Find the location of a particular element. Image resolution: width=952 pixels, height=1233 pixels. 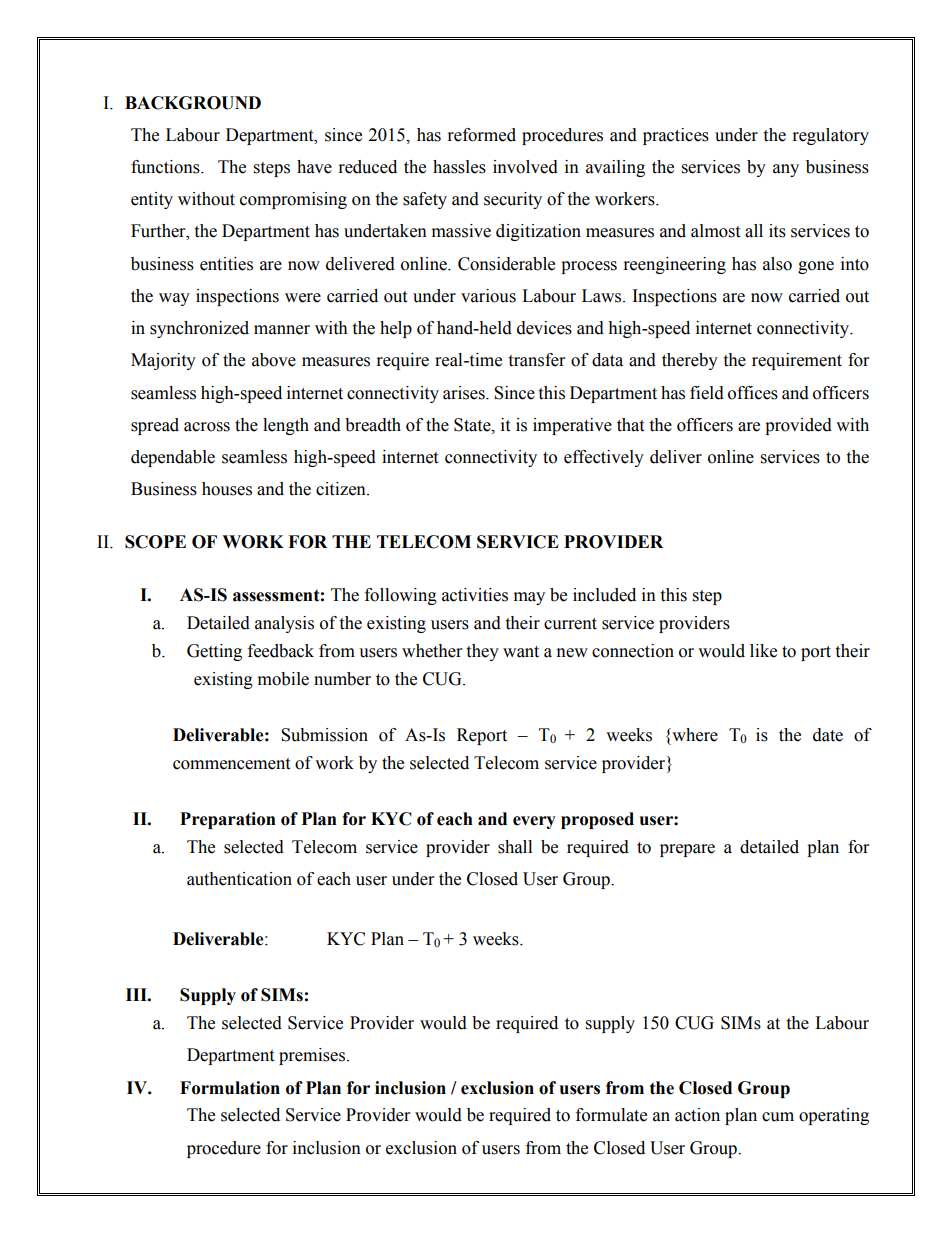

analysis is located at coordinates (284, 624).
